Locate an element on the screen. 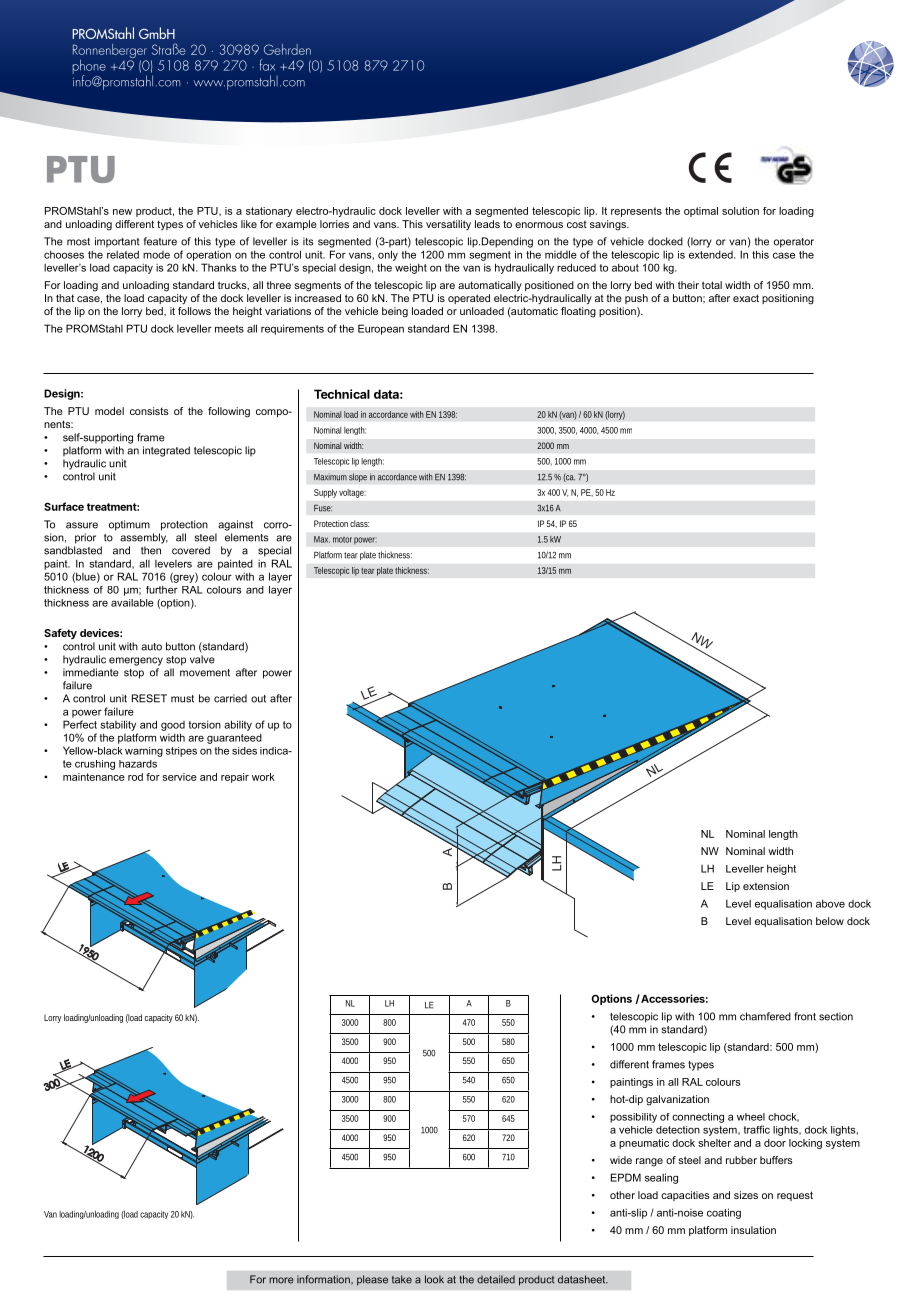 Image resolution: width=924 pixels, height=1308 pixels. motor is located at coordinates (342, 540).
